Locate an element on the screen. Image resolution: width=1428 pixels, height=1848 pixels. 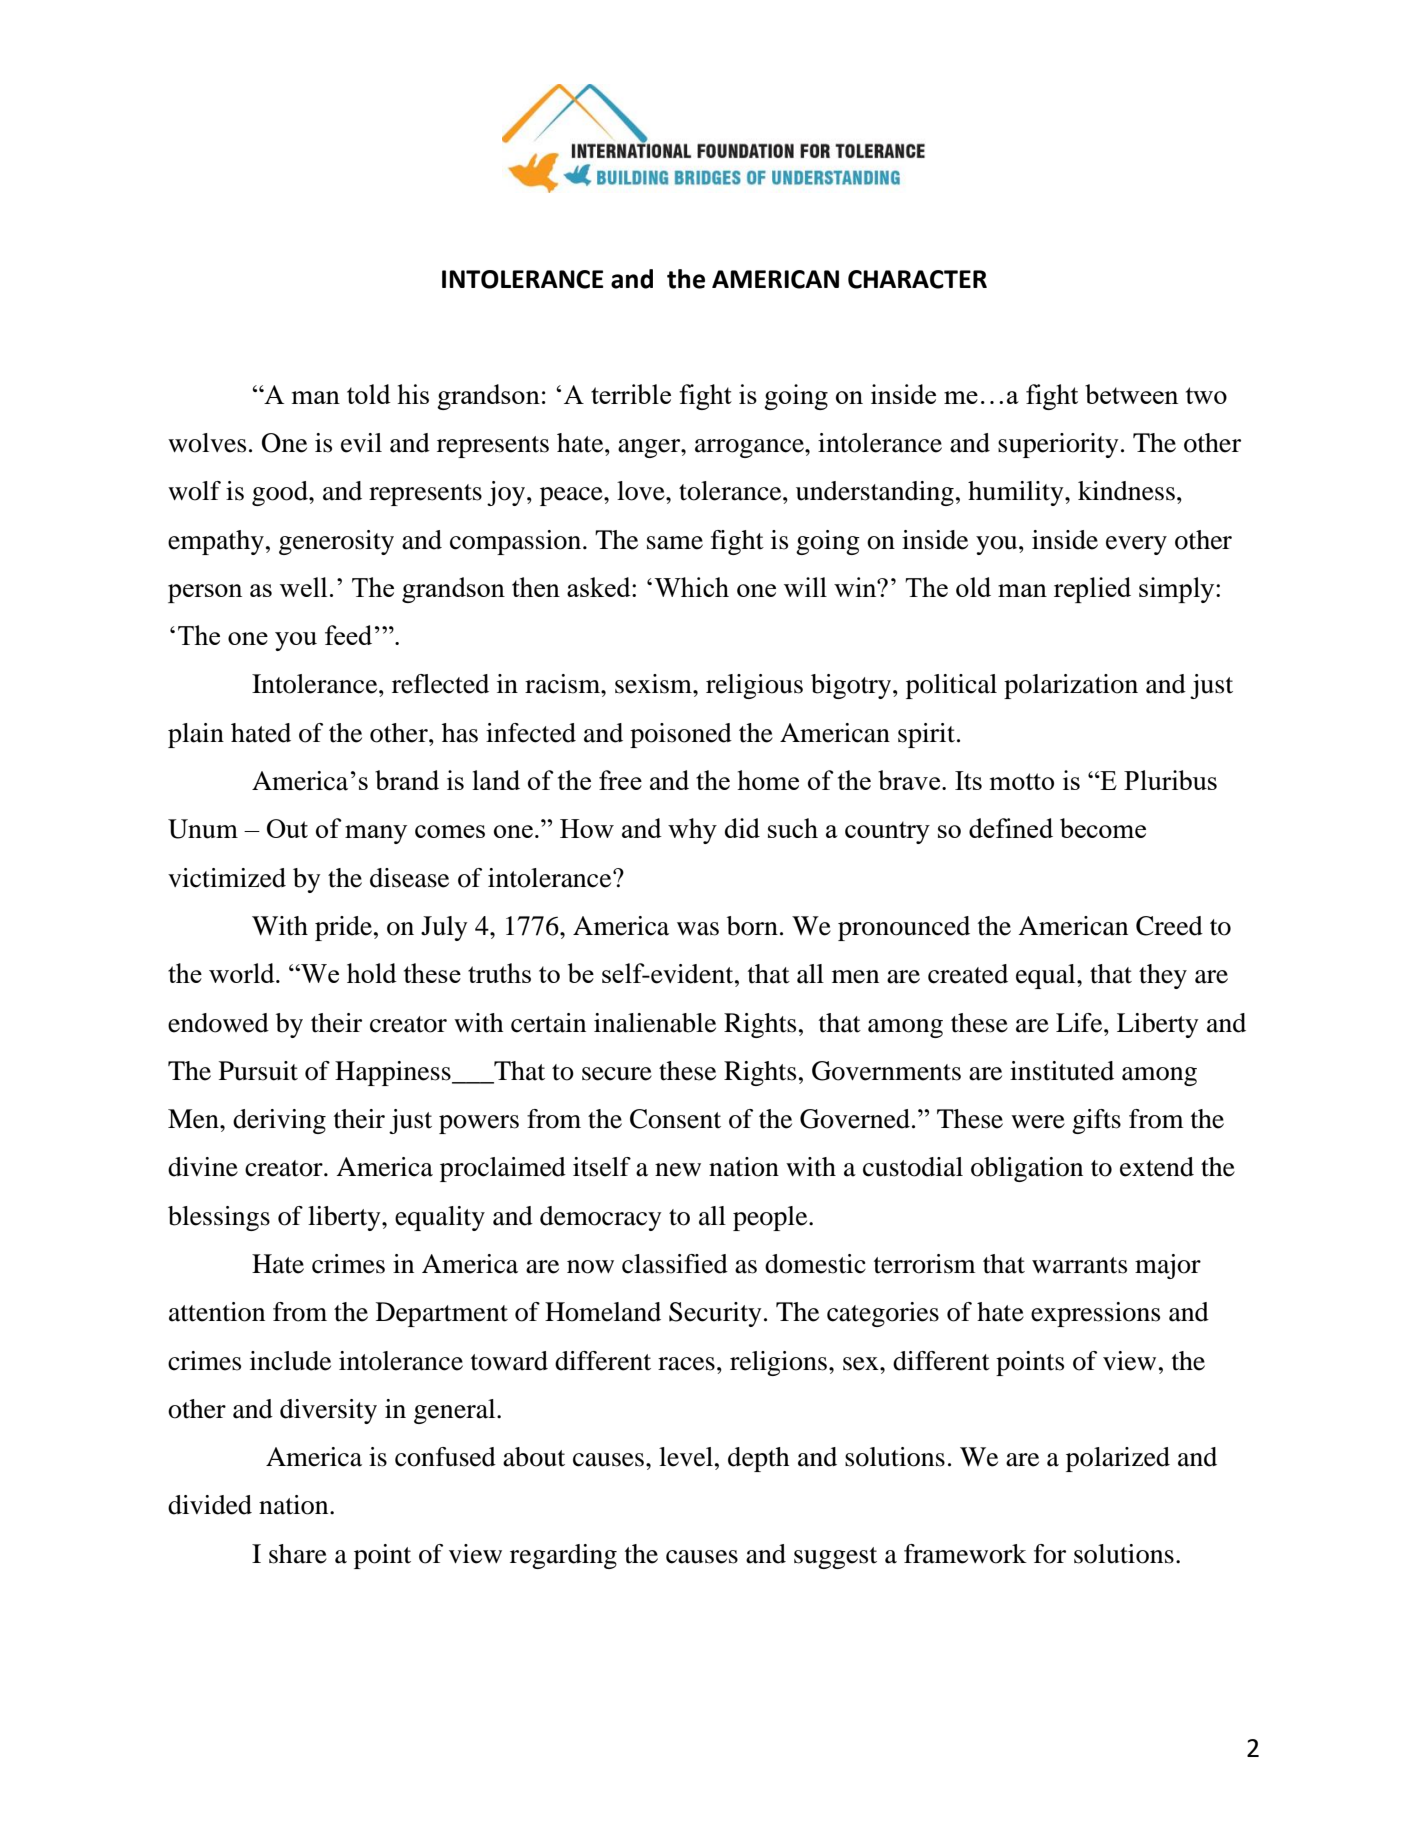
terrible is located at coordinates (631, 394).
